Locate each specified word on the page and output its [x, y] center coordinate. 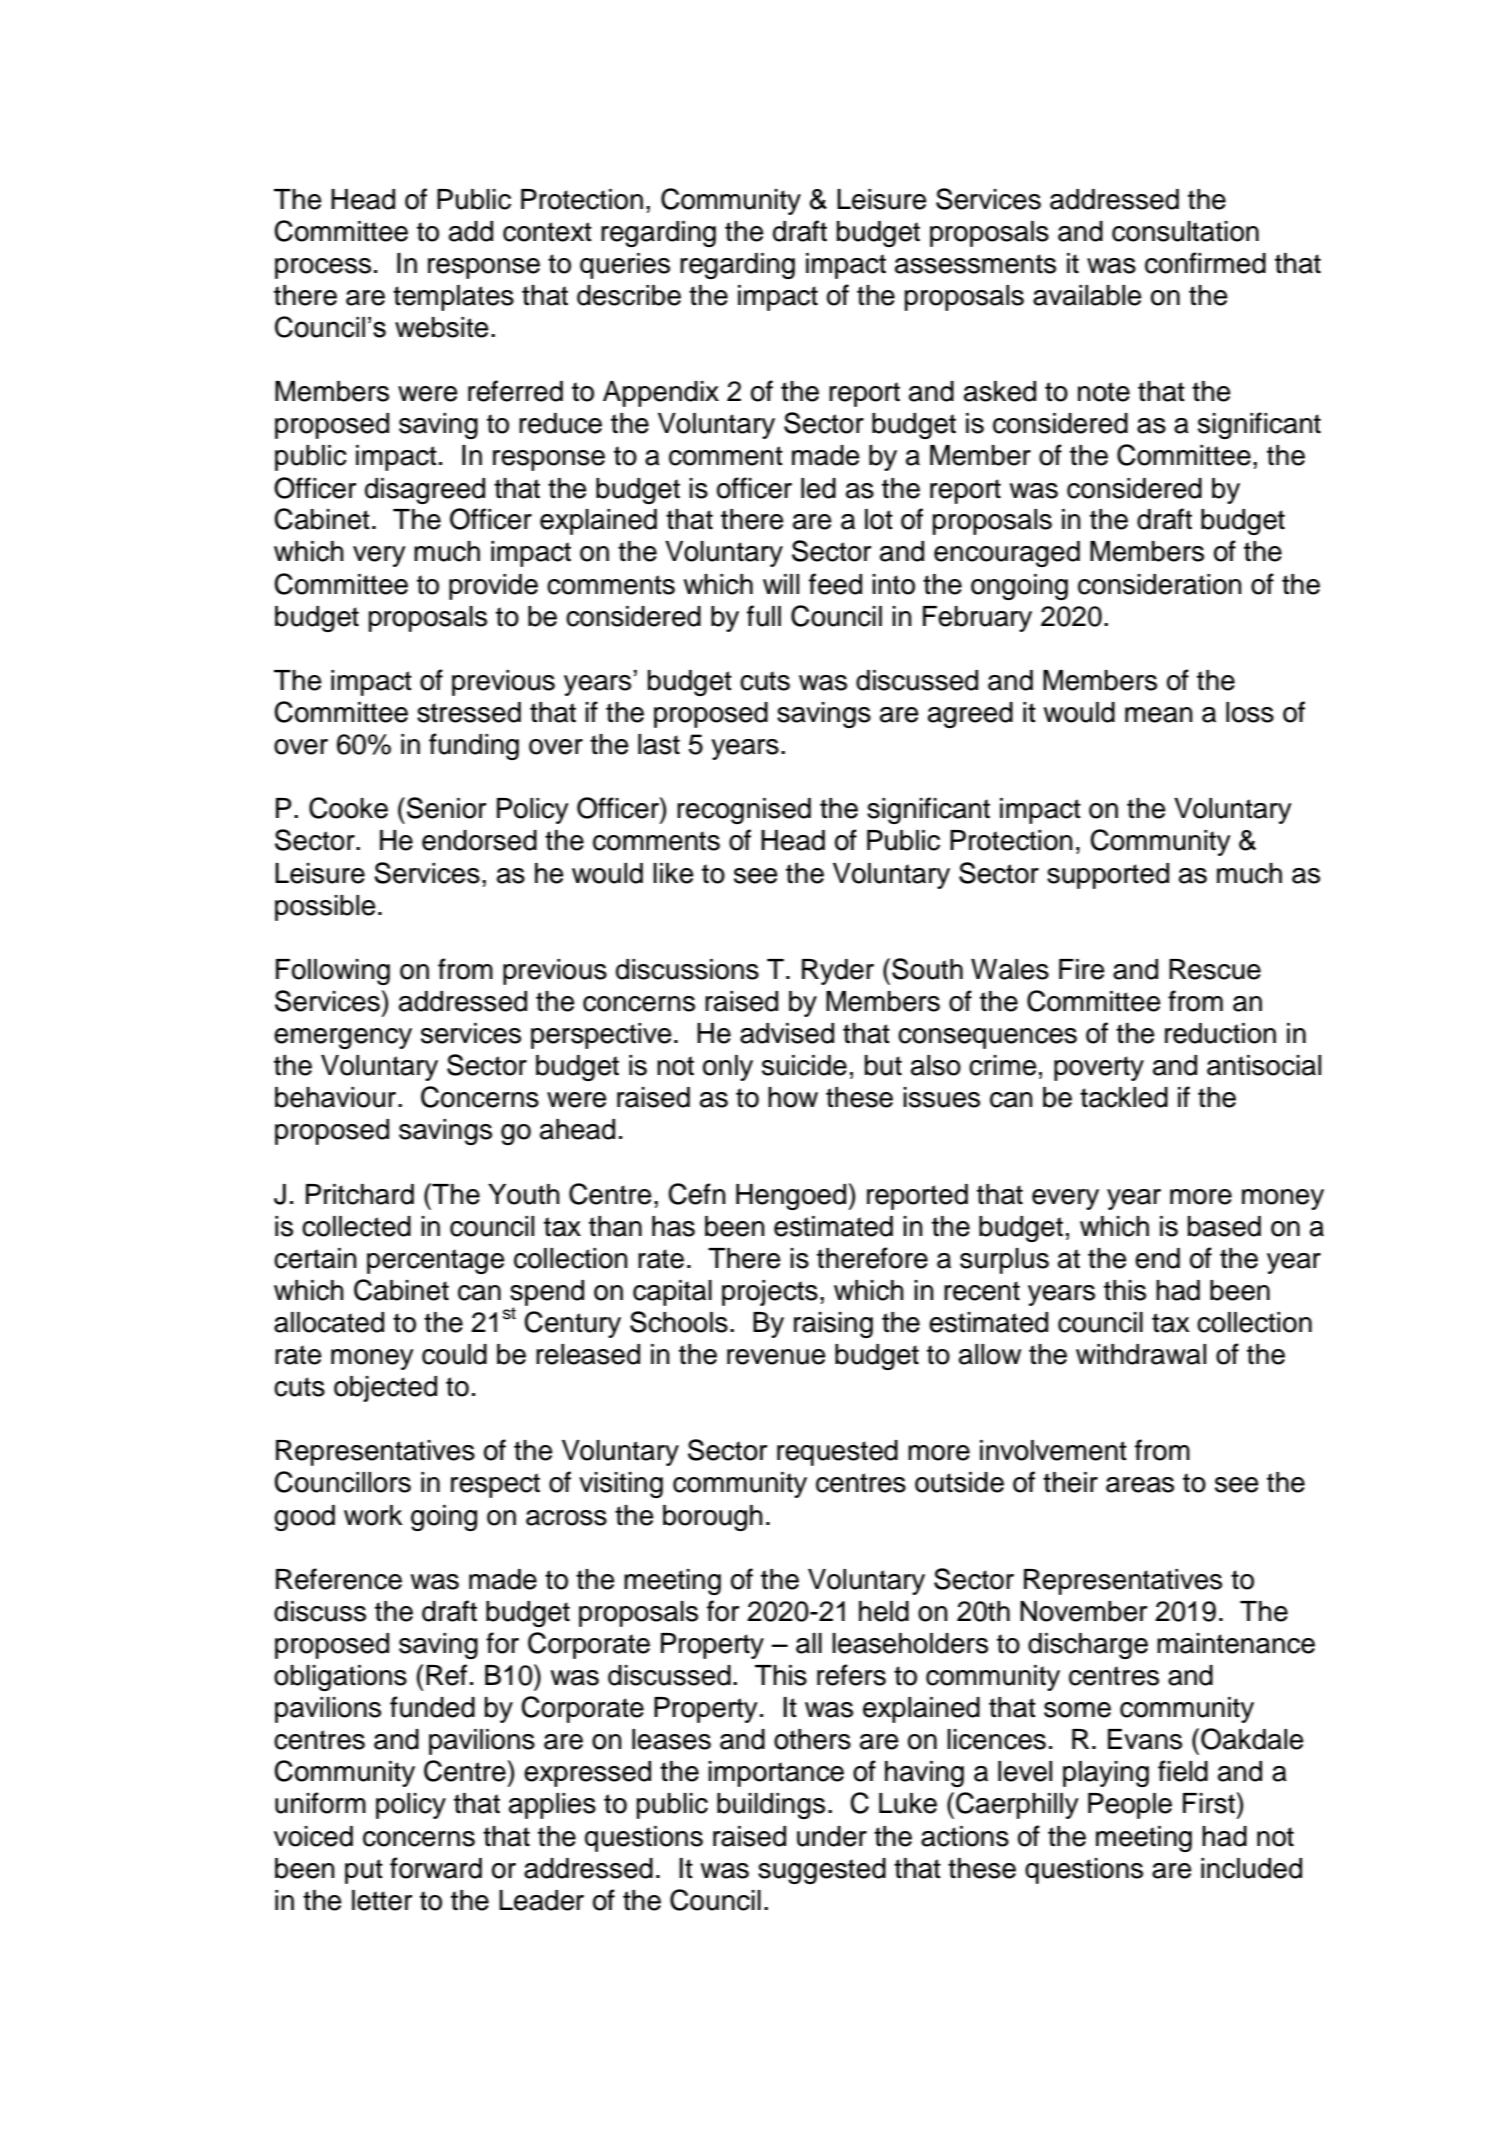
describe [629, 295]
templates [453, 298]
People [1130, 1806]
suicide [804, 1065]
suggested [822, 1871]
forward [436, 1868]
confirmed [1205, 263]
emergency [343, 1038]
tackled [1124, 1097]
